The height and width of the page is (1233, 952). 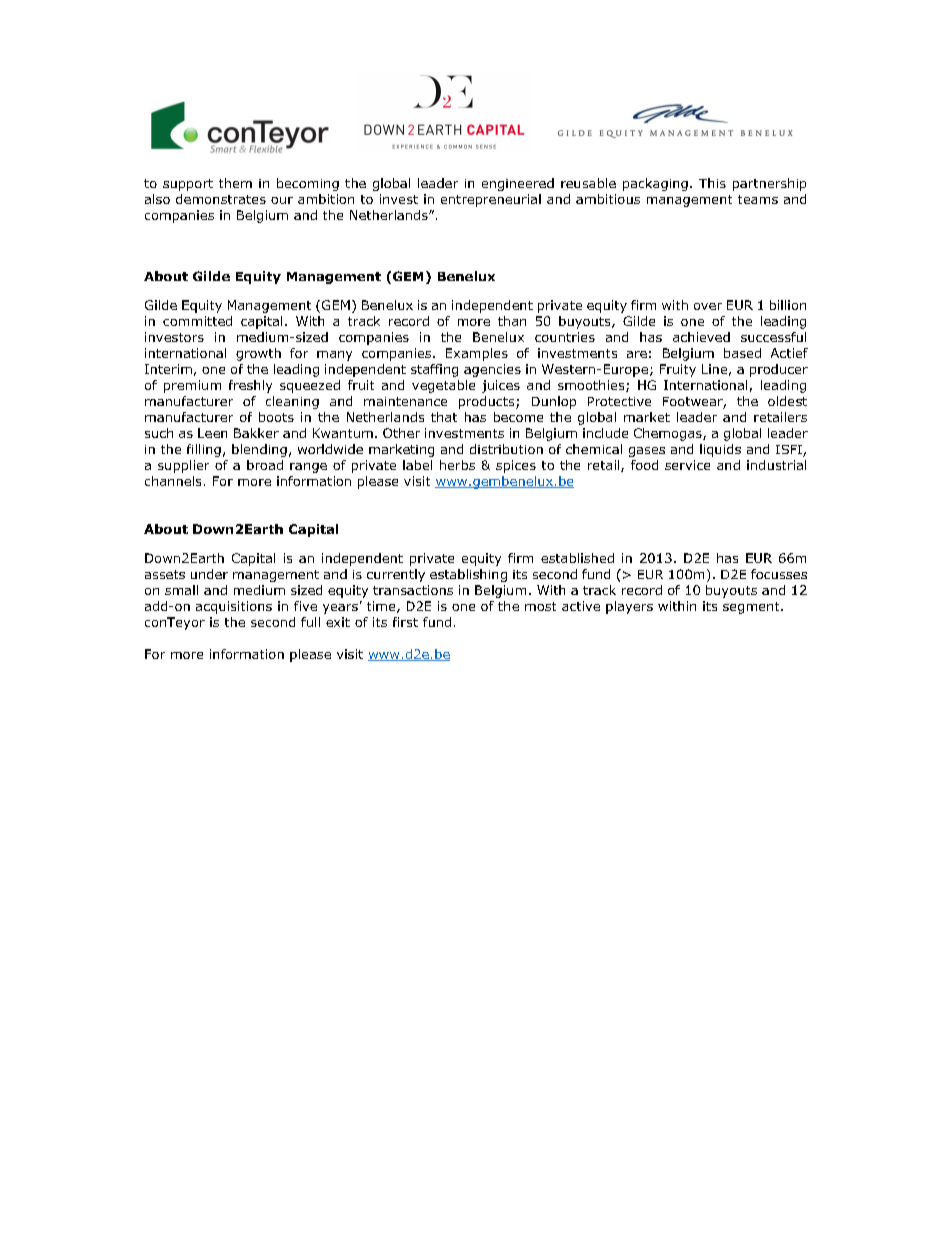 I want to click on entrepreneurial, so click(x=491, y=200).
